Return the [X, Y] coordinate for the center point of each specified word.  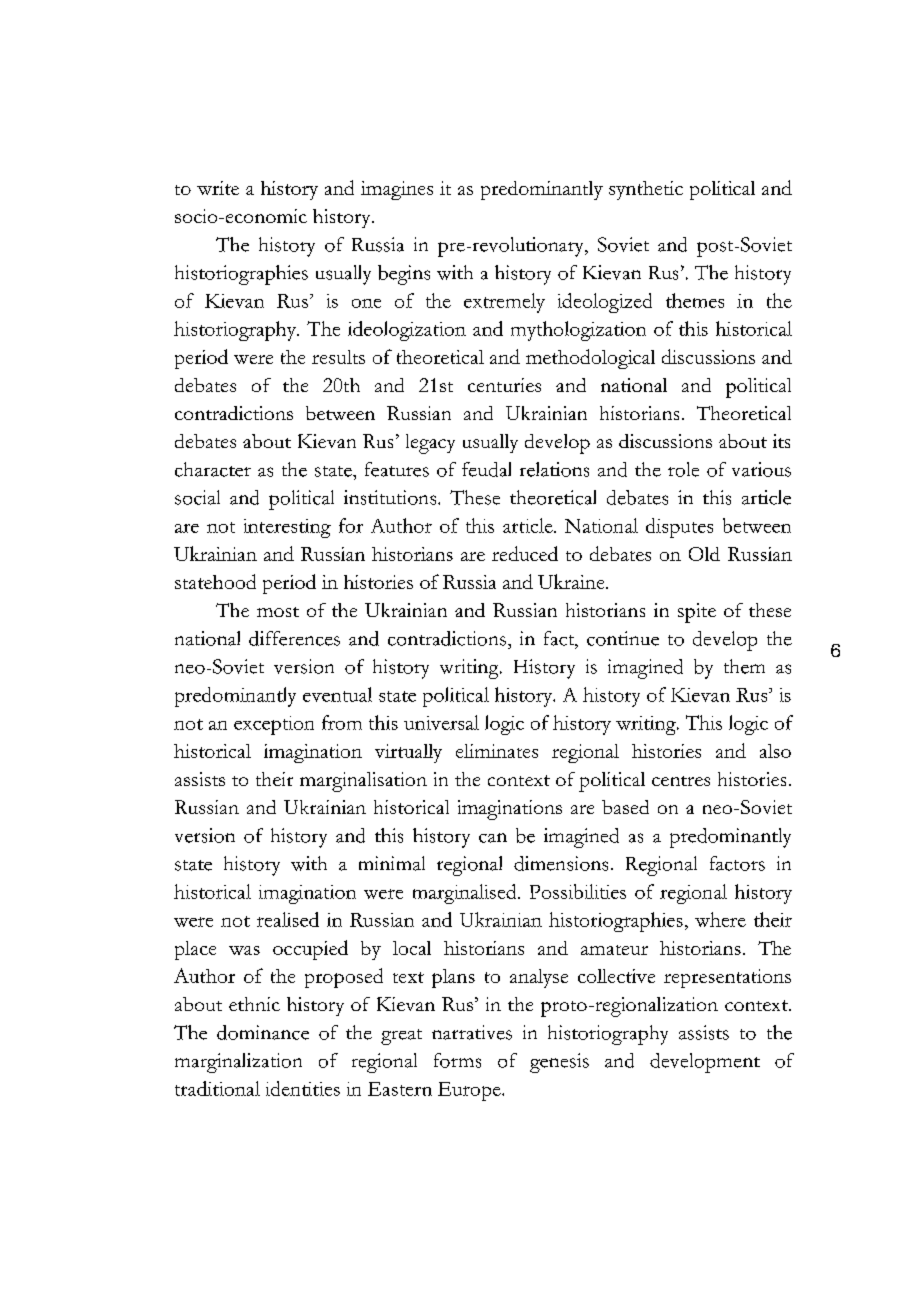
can [493, 838]
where [720, 919]
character [213, 469]
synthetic [646, 190]
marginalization [238, 1063]
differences [294, 638]
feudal [486, 469]
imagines [397, 190]
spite [697, 613]
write [218, 188]
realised [288, 919]
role [683, 469]
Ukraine [572, 581]
